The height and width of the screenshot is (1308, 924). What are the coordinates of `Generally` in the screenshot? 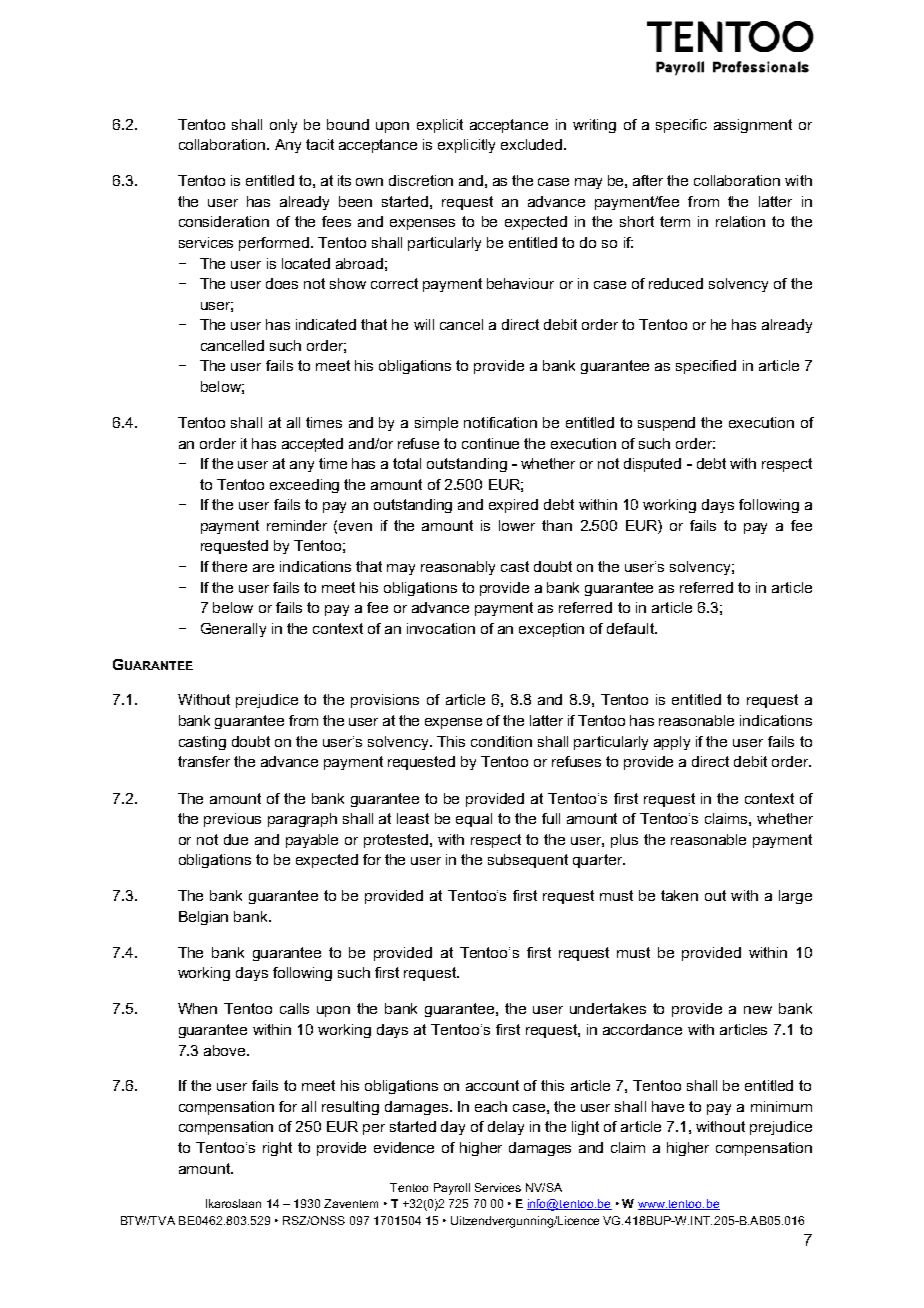 It's located at (233, 630).
